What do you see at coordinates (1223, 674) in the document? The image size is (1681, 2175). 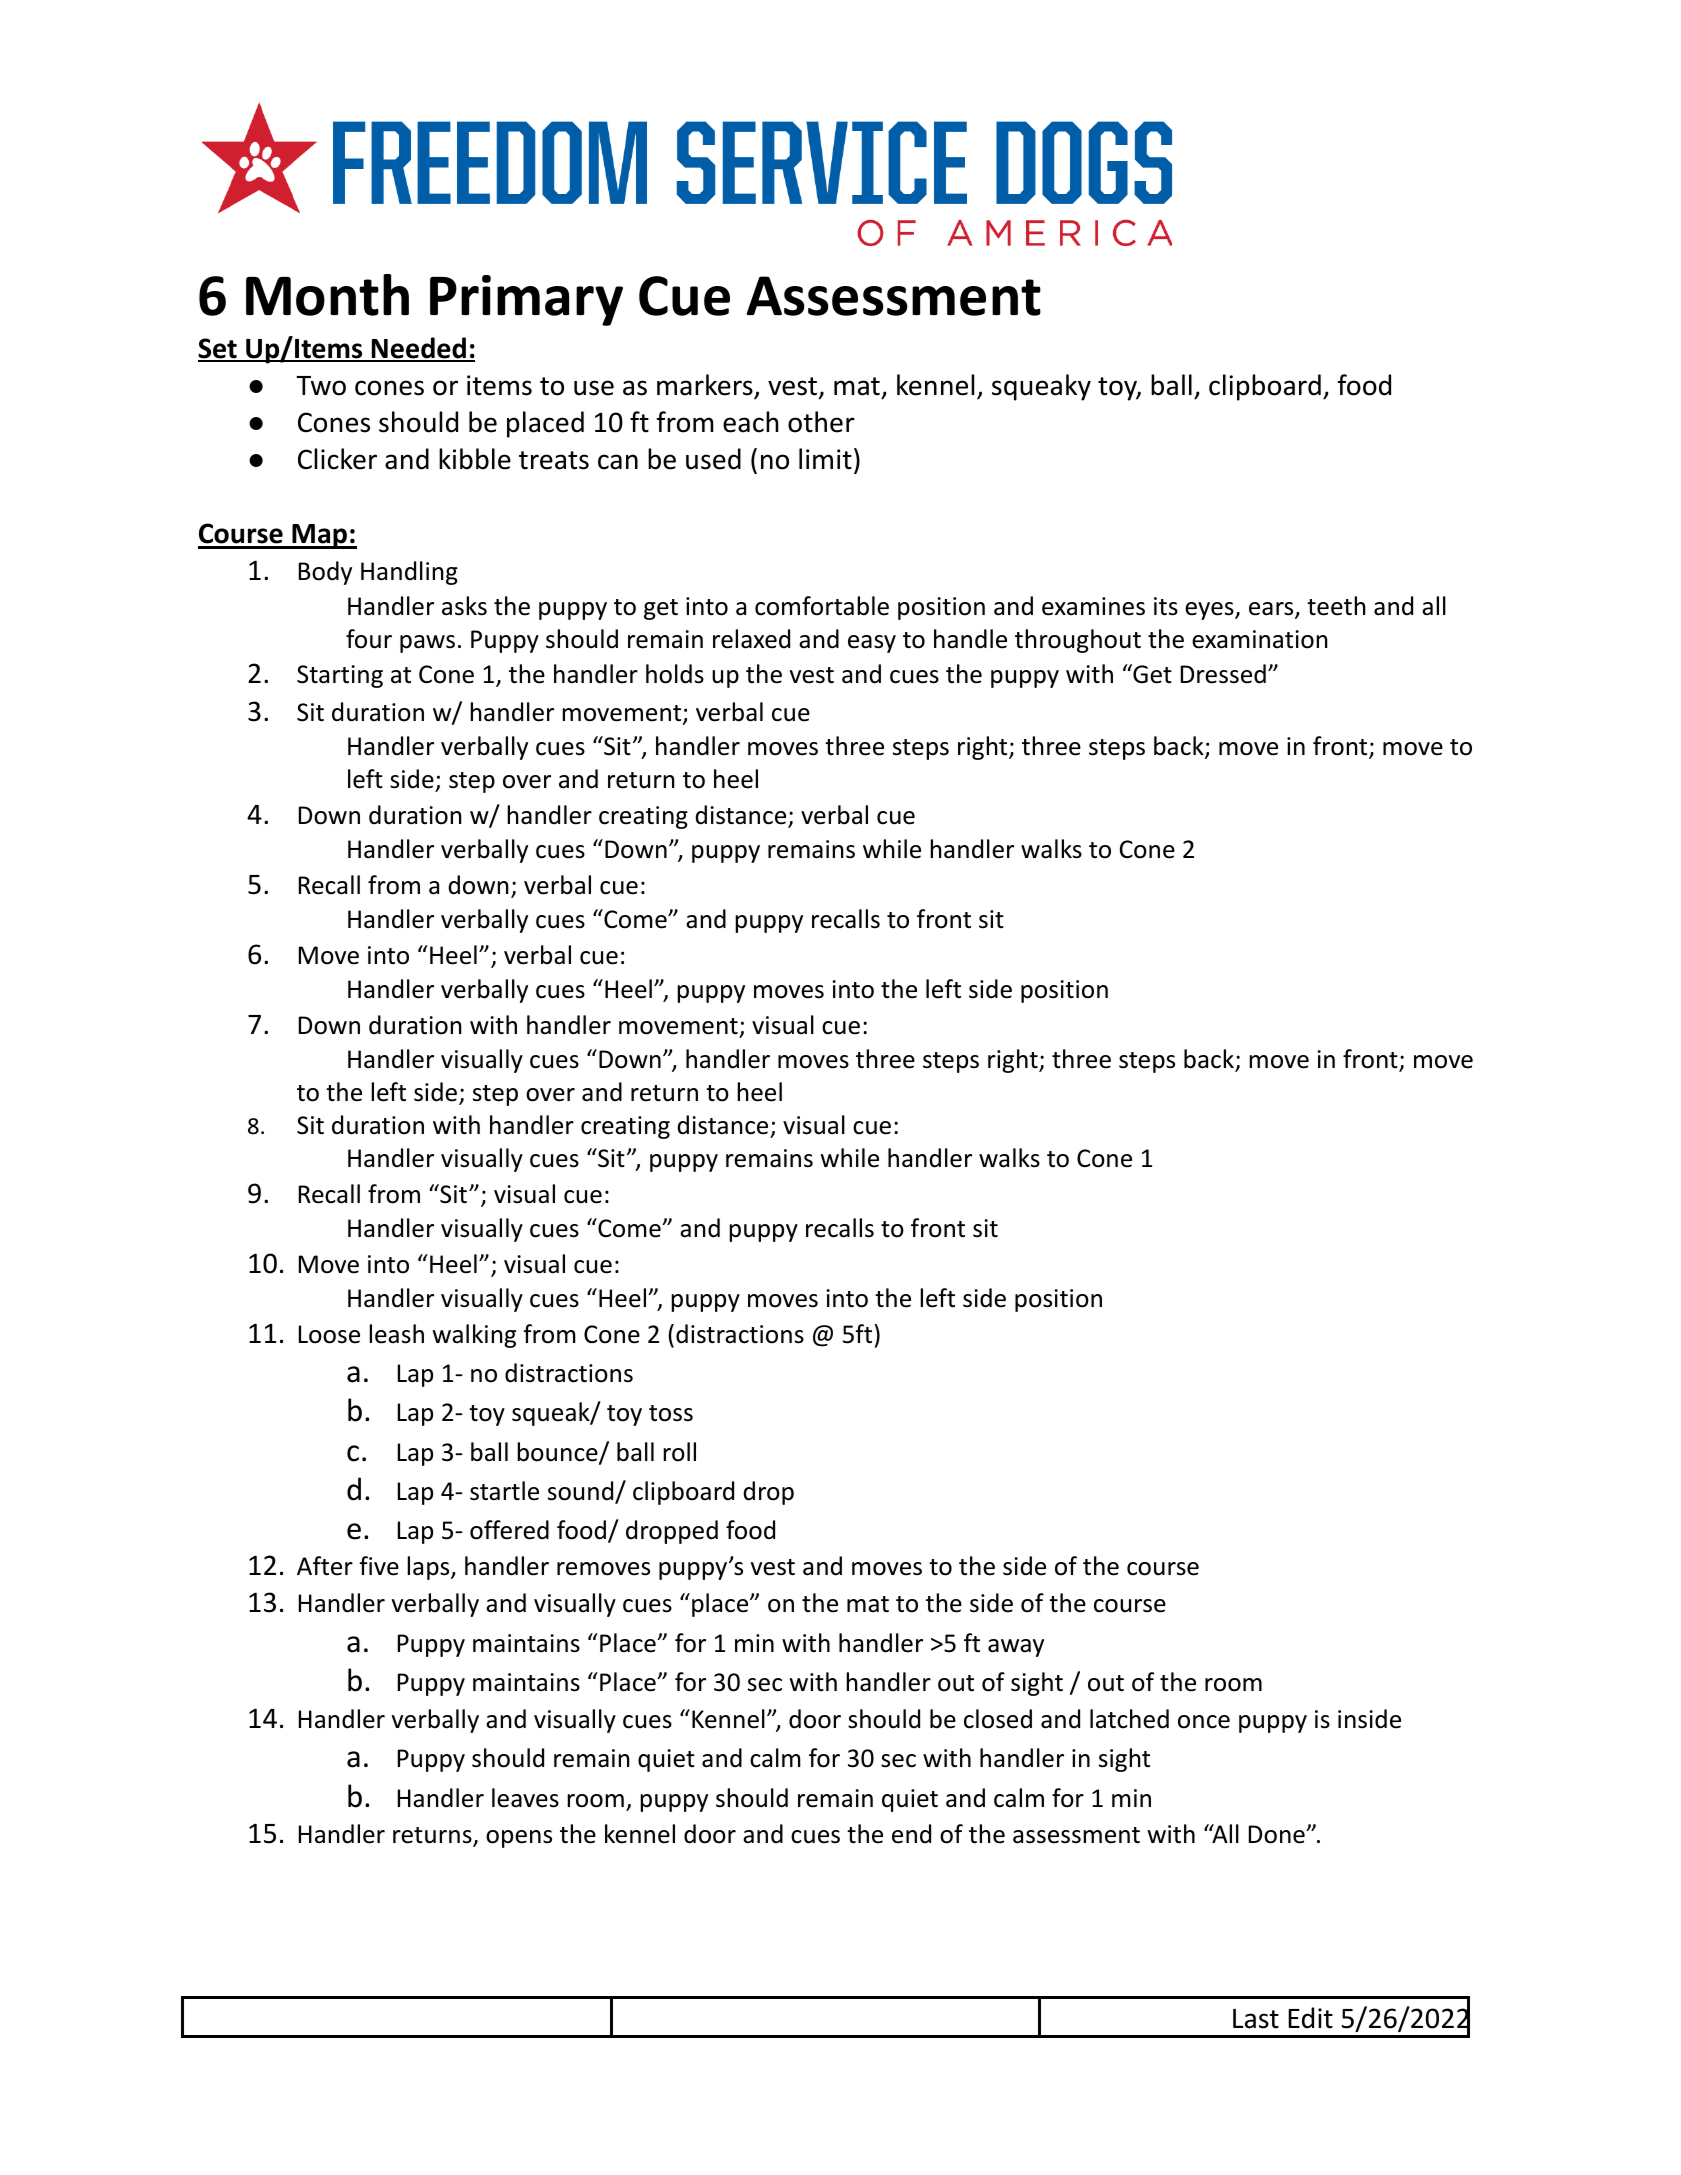 I see `Dressed` at bounding box center [1223, 674].
